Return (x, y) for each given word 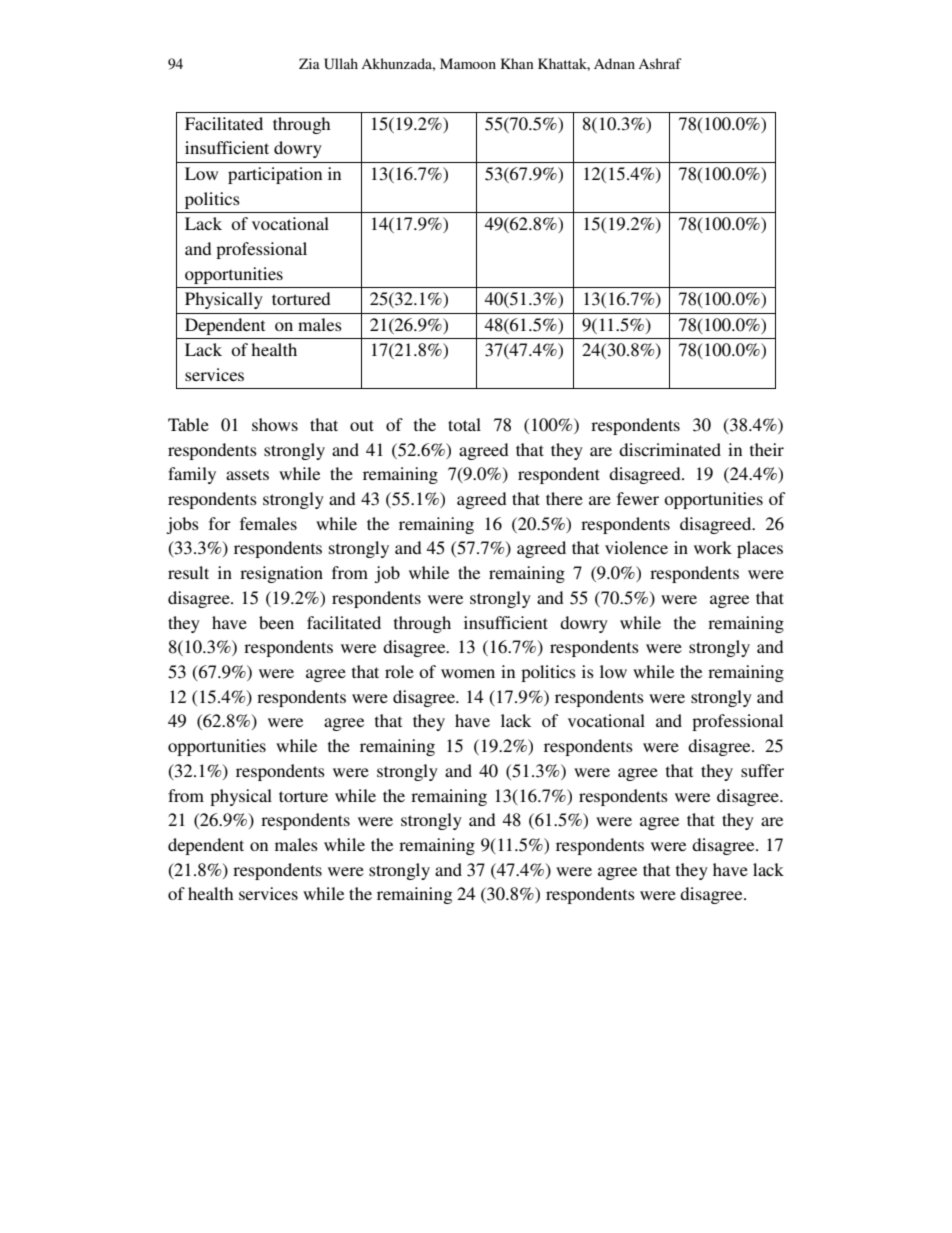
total (464, 424)
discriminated (670, 449)
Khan (517, 63)
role (399, 671)
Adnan (614, 63)
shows (275, 424)
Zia (309, 63)
